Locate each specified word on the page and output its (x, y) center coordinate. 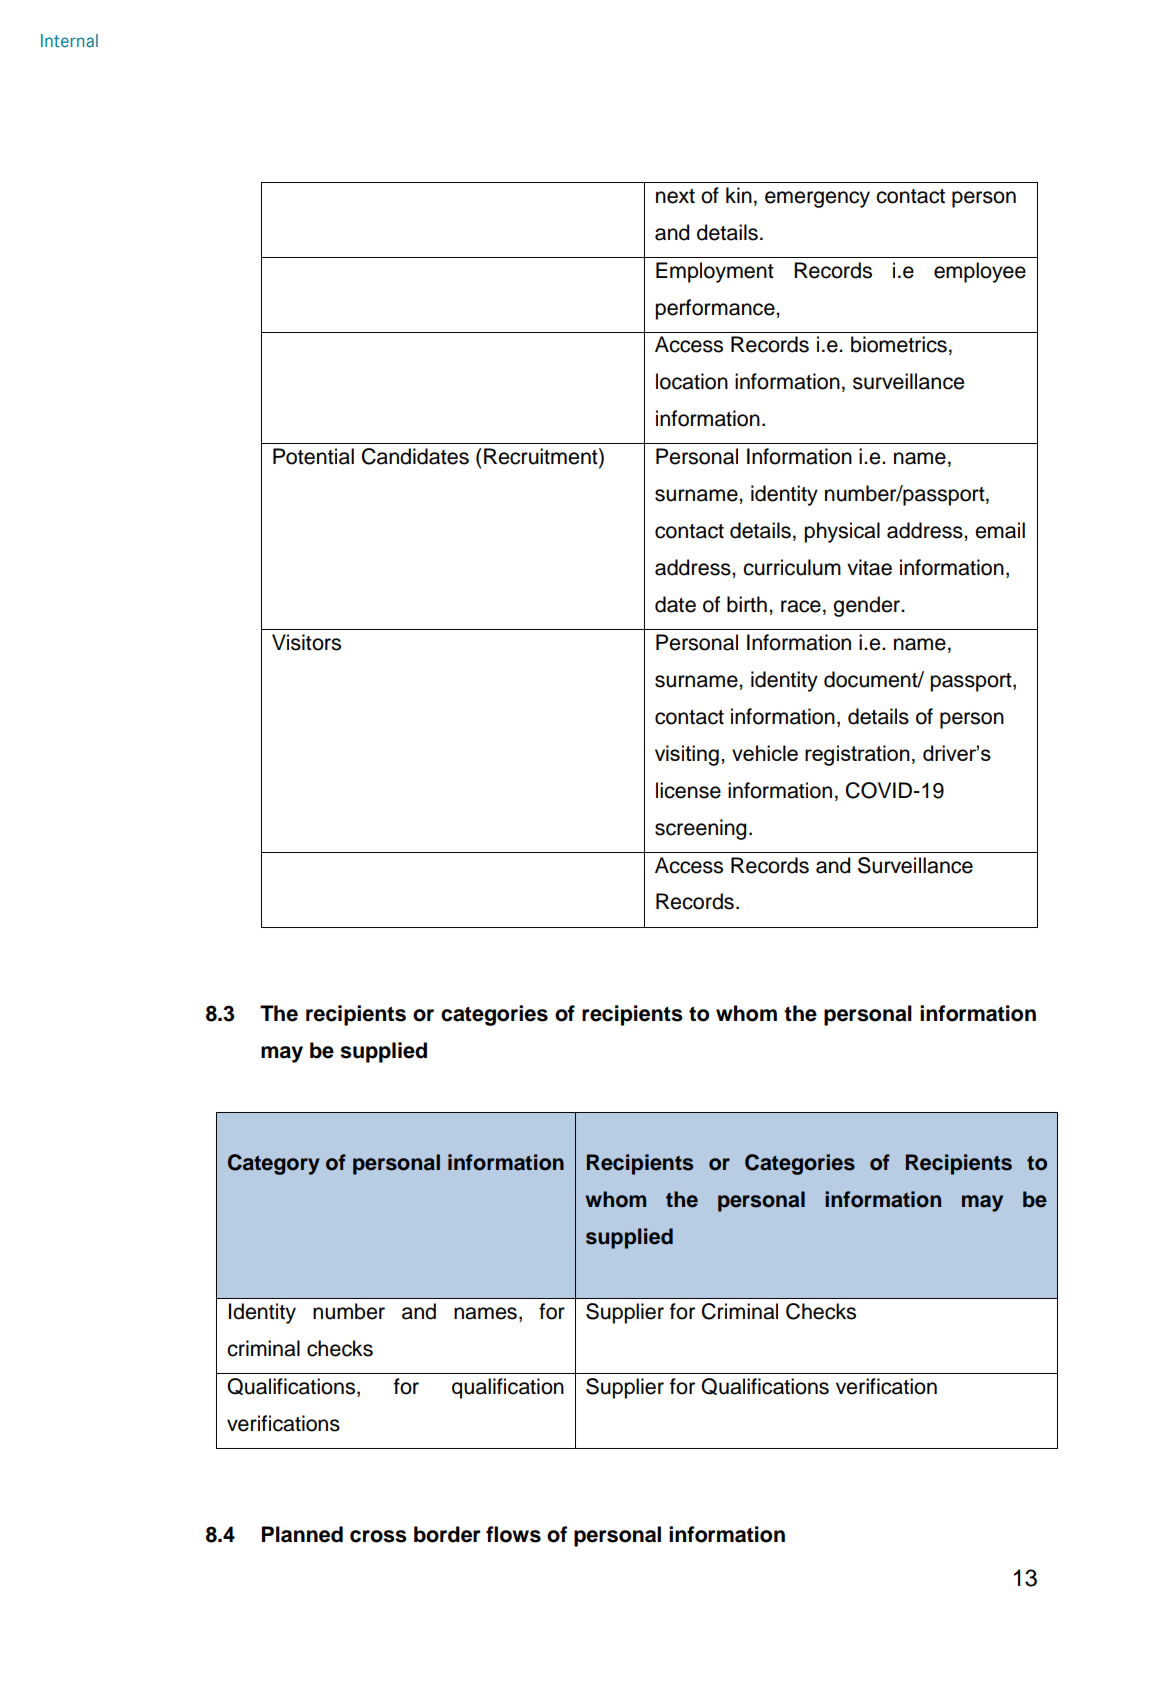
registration (857, 755)
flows (513, 1534)
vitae (869, 567)
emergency (817, 199)
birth (747, 604)
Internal (69, 41)
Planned (302, 1534)
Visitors (306, 642)
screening (700, 829)
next (675, 196)
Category (274, 1164)
